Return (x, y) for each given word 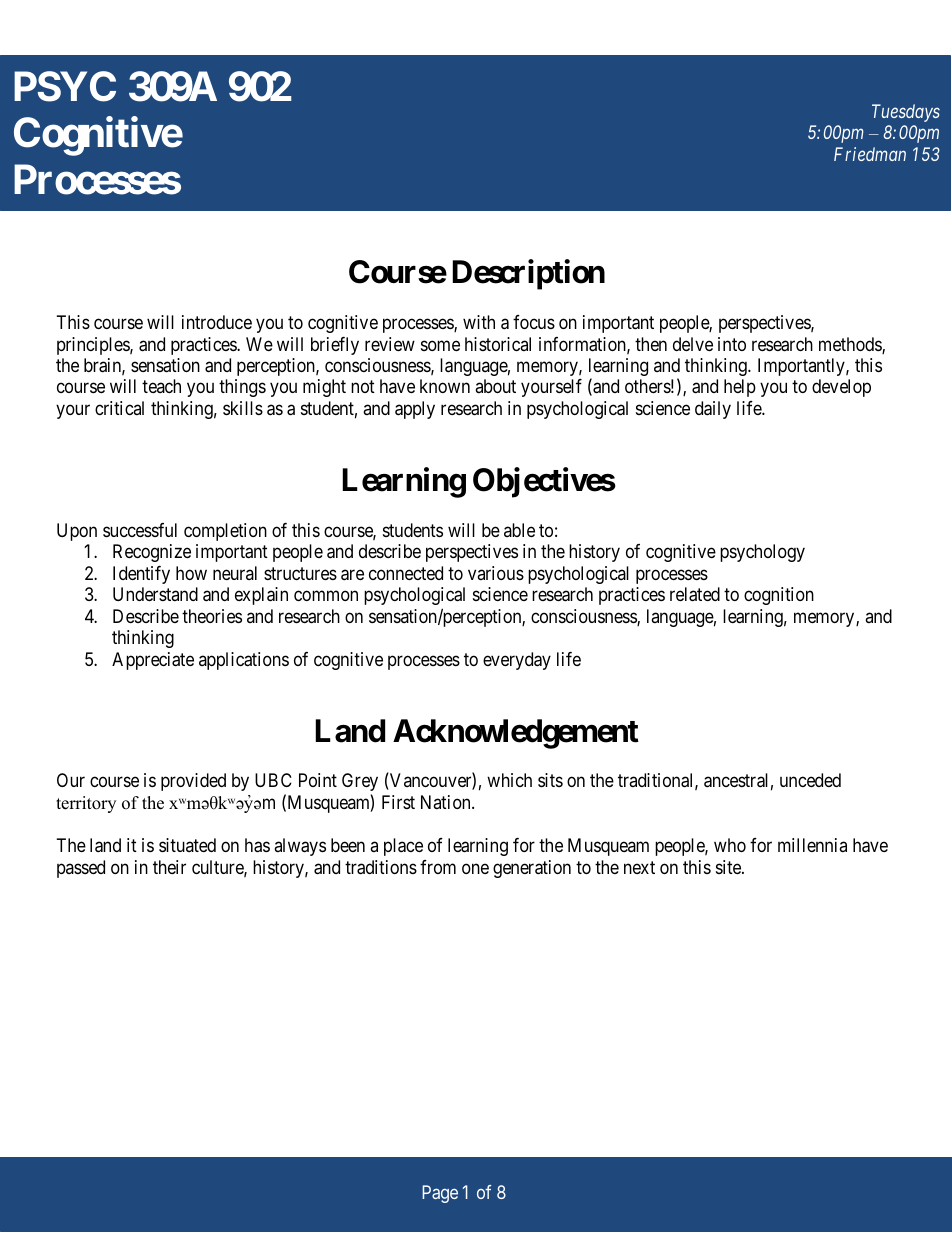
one (475, 868)
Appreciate (153, 661)
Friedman (870, 154)
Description (528, 275)
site (729, 867)
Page (440, 1194)
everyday (517, 661)
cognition (779, 596)
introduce (217, 322)
